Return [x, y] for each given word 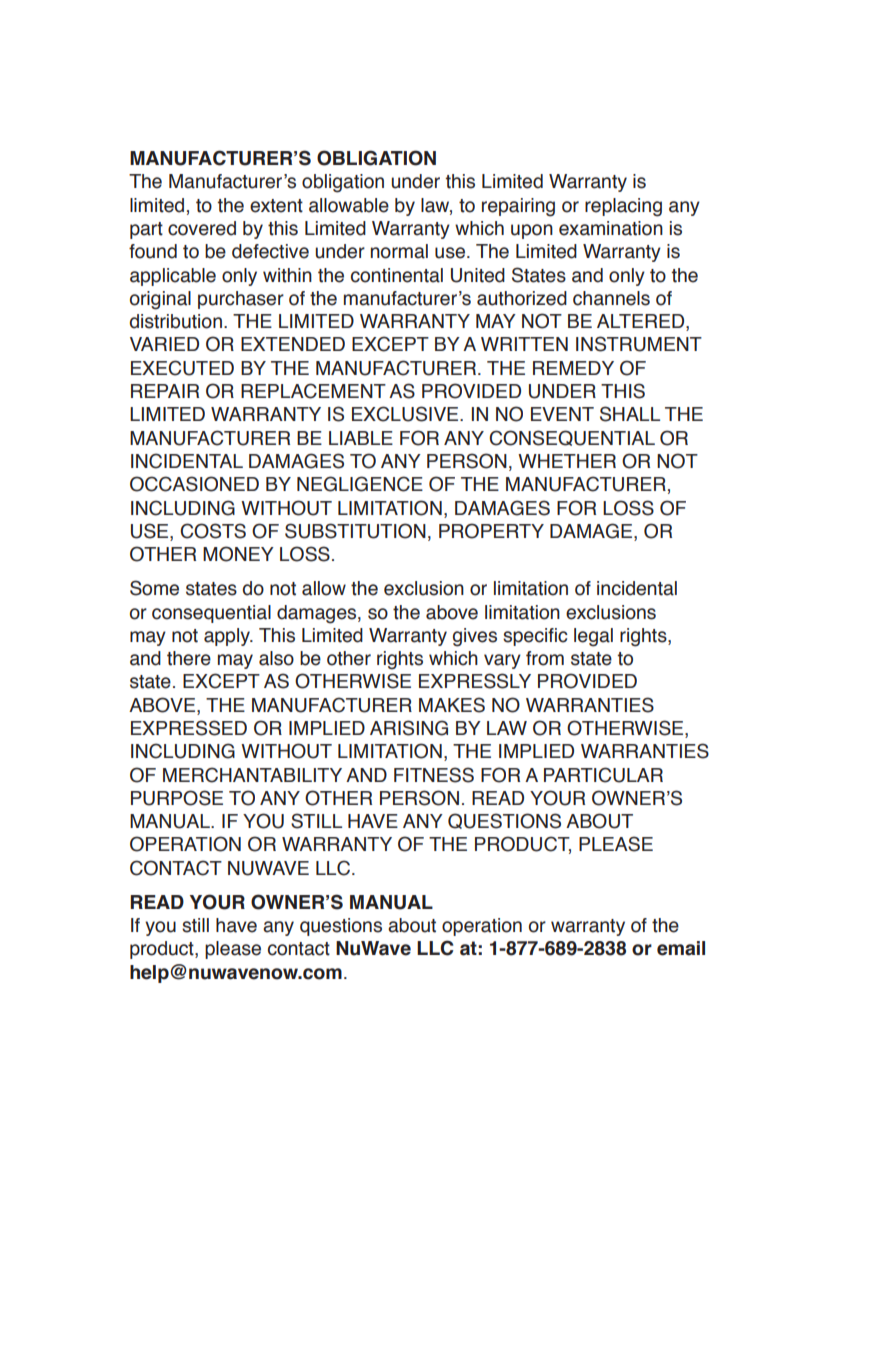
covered [202, 228]
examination [611, 228]
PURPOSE [177, 798]
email [681, 948]
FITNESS [434, 775]
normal [399, 251]
